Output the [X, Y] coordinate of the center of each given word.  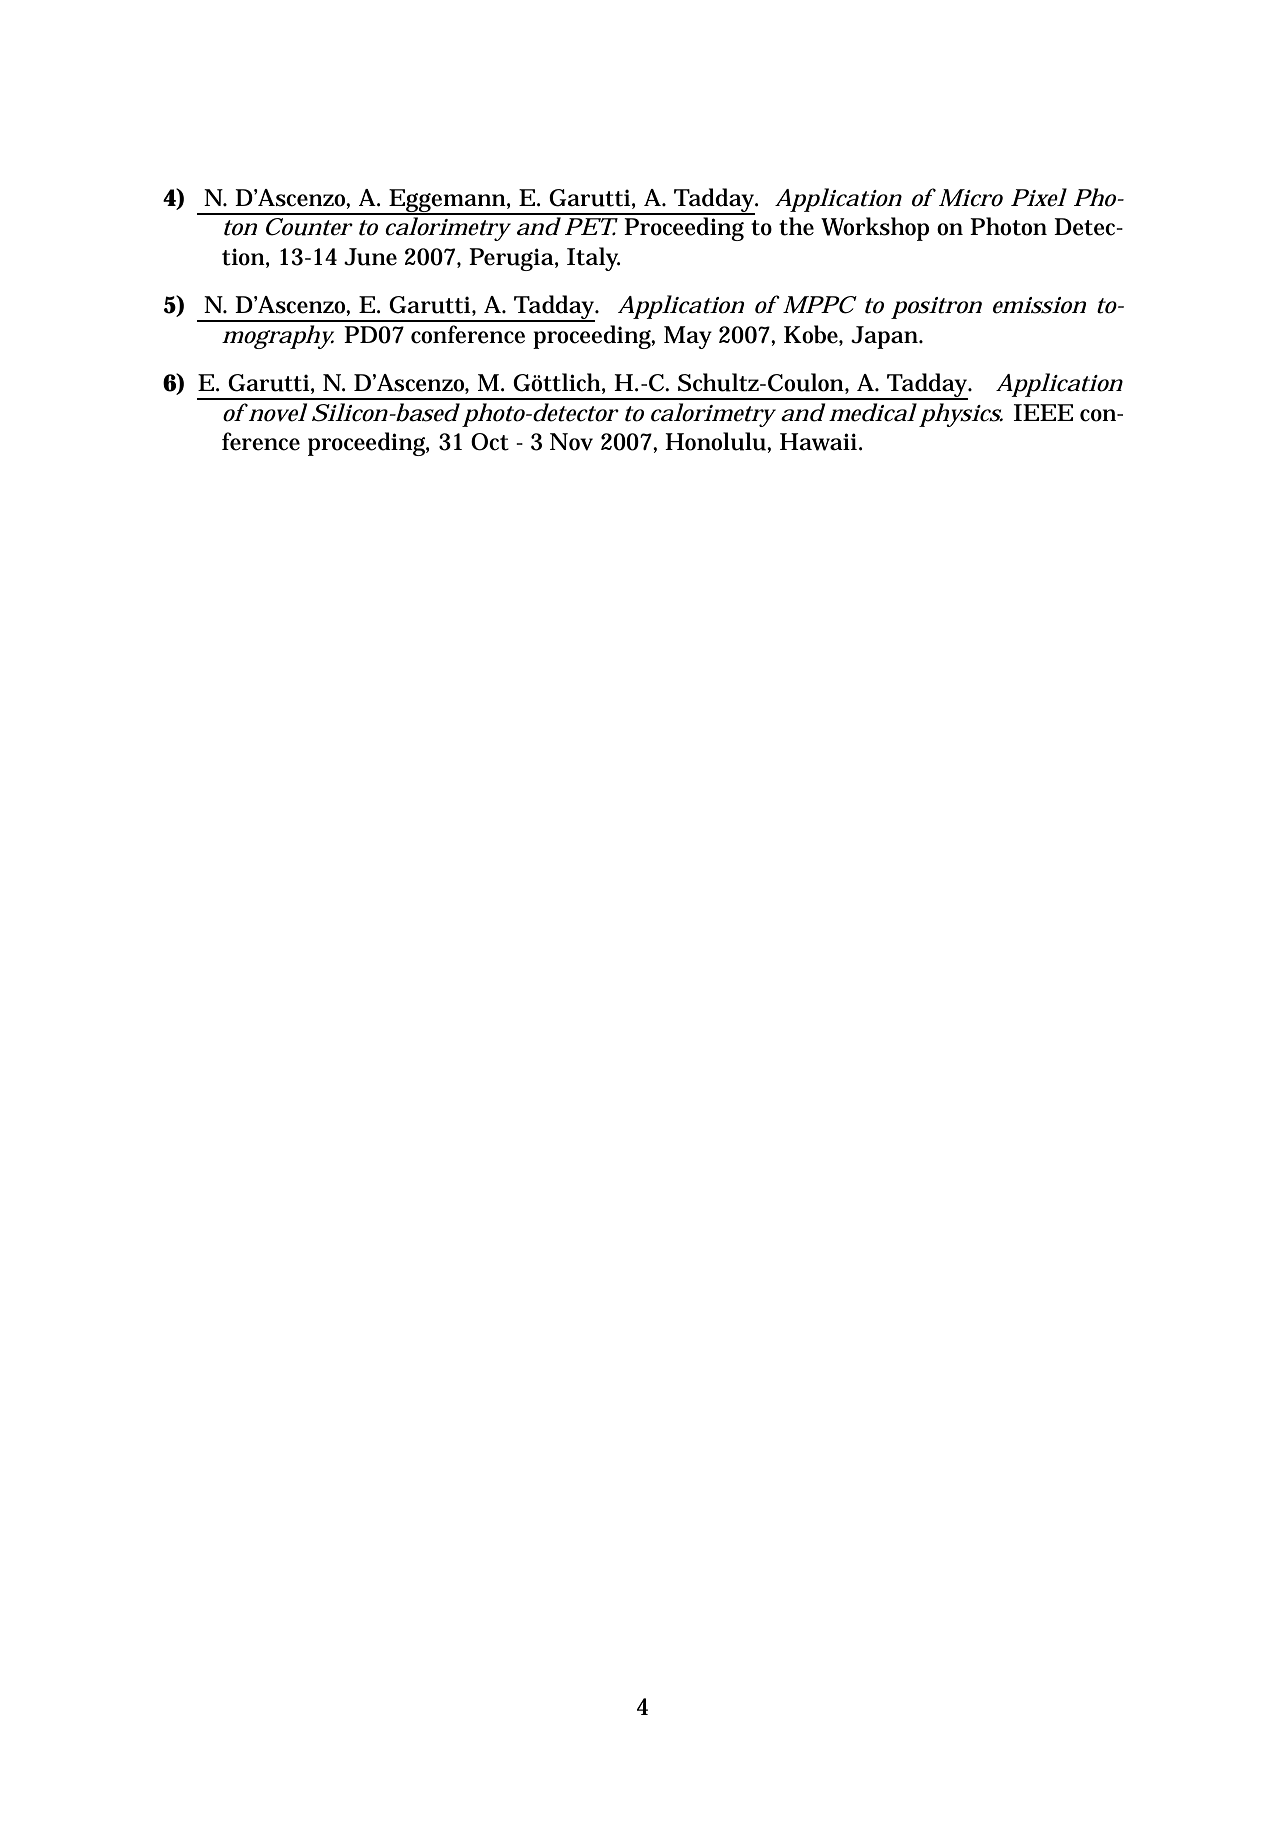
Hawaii [818, 442]
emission [1039, 305]
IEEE [1043, 412]
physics [960, 415]
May [688, 337]
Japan [886, 337]
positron [936, 308]
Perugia [512, 259]
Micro [971, 198]
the [796, 226]
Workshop [875, 229]
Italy [593, 259]
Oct [490, 442]
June [370, 257]
